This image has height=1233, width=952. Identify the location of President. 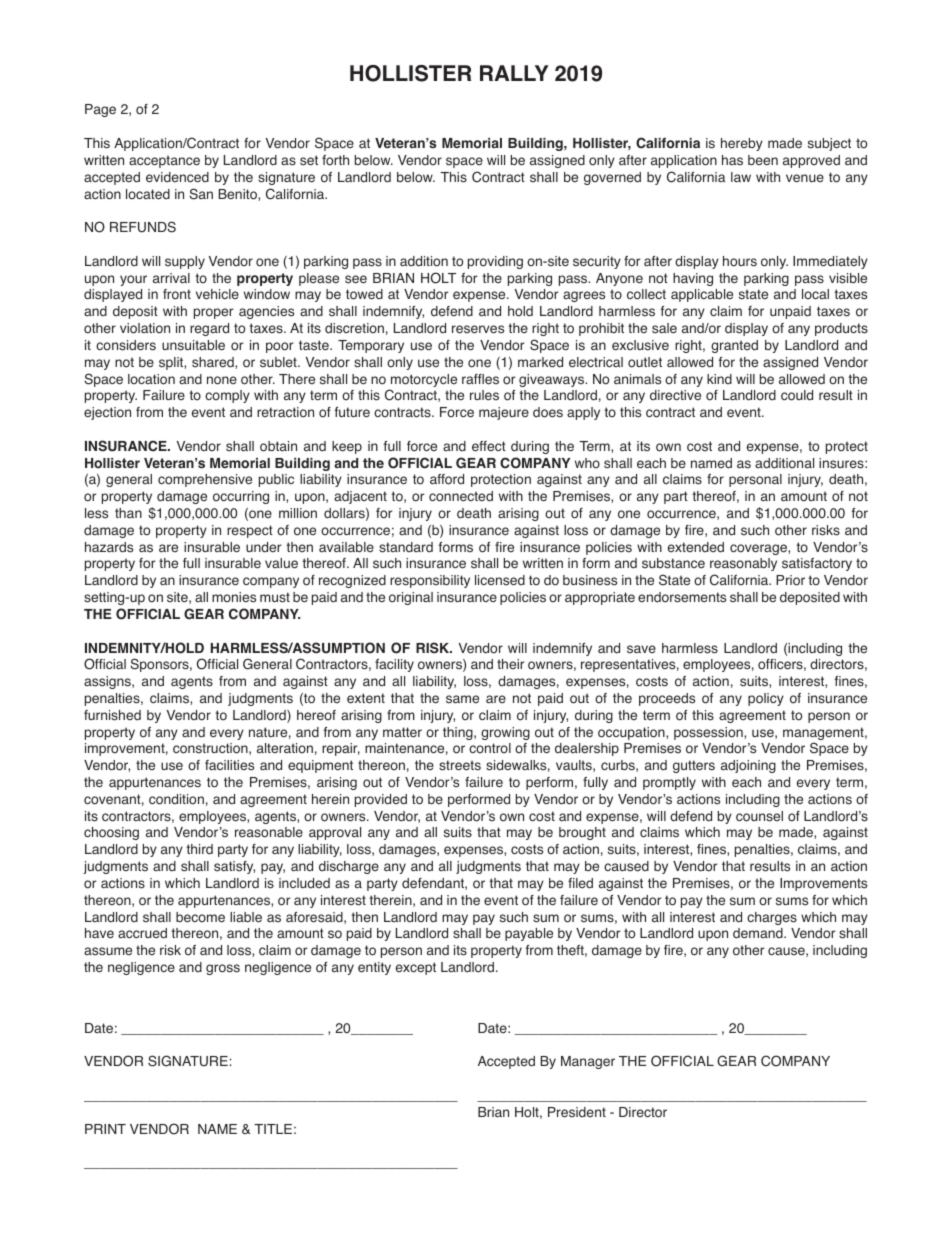
(577, 1112).
